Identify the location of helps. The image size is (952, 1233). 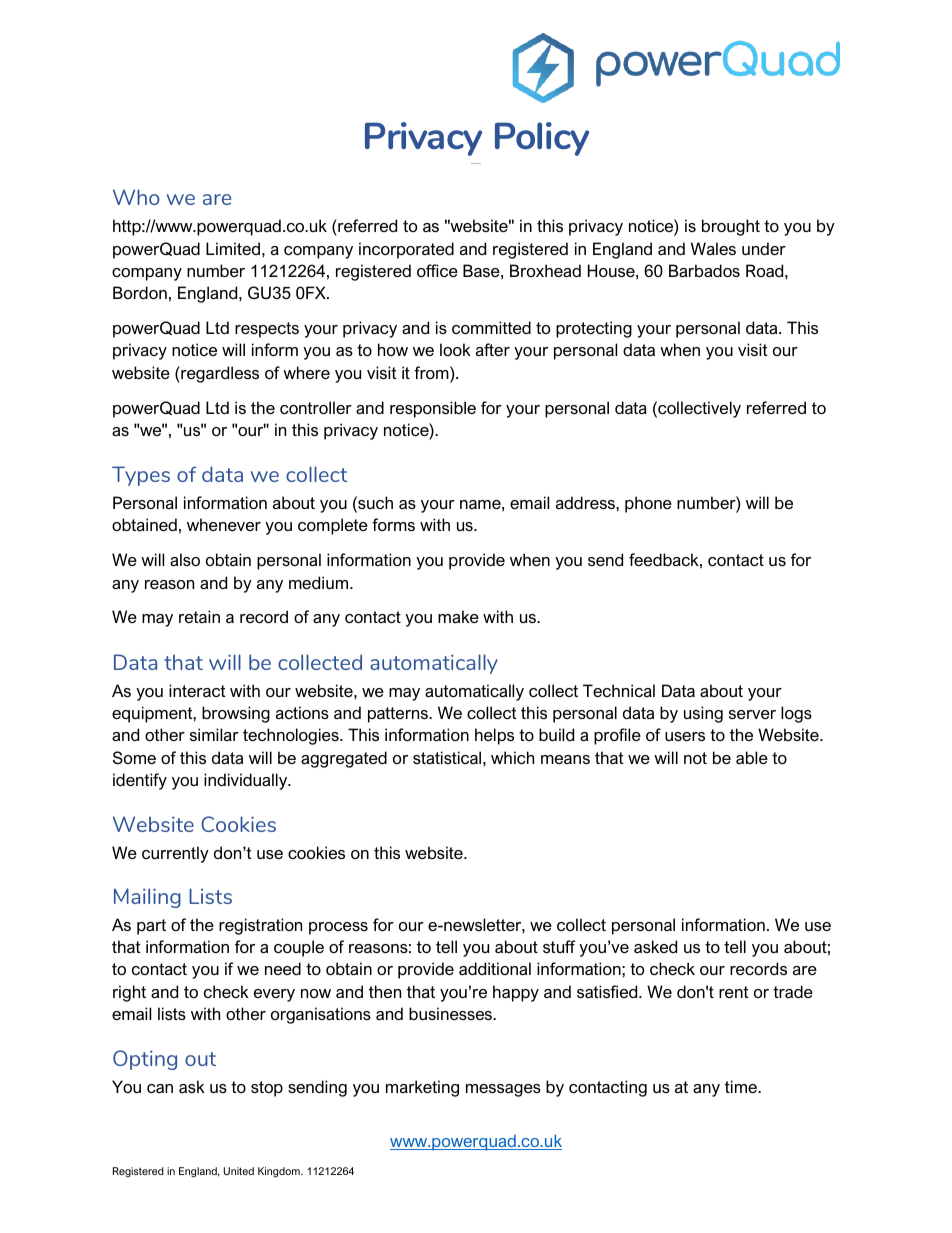
(494, 736).
